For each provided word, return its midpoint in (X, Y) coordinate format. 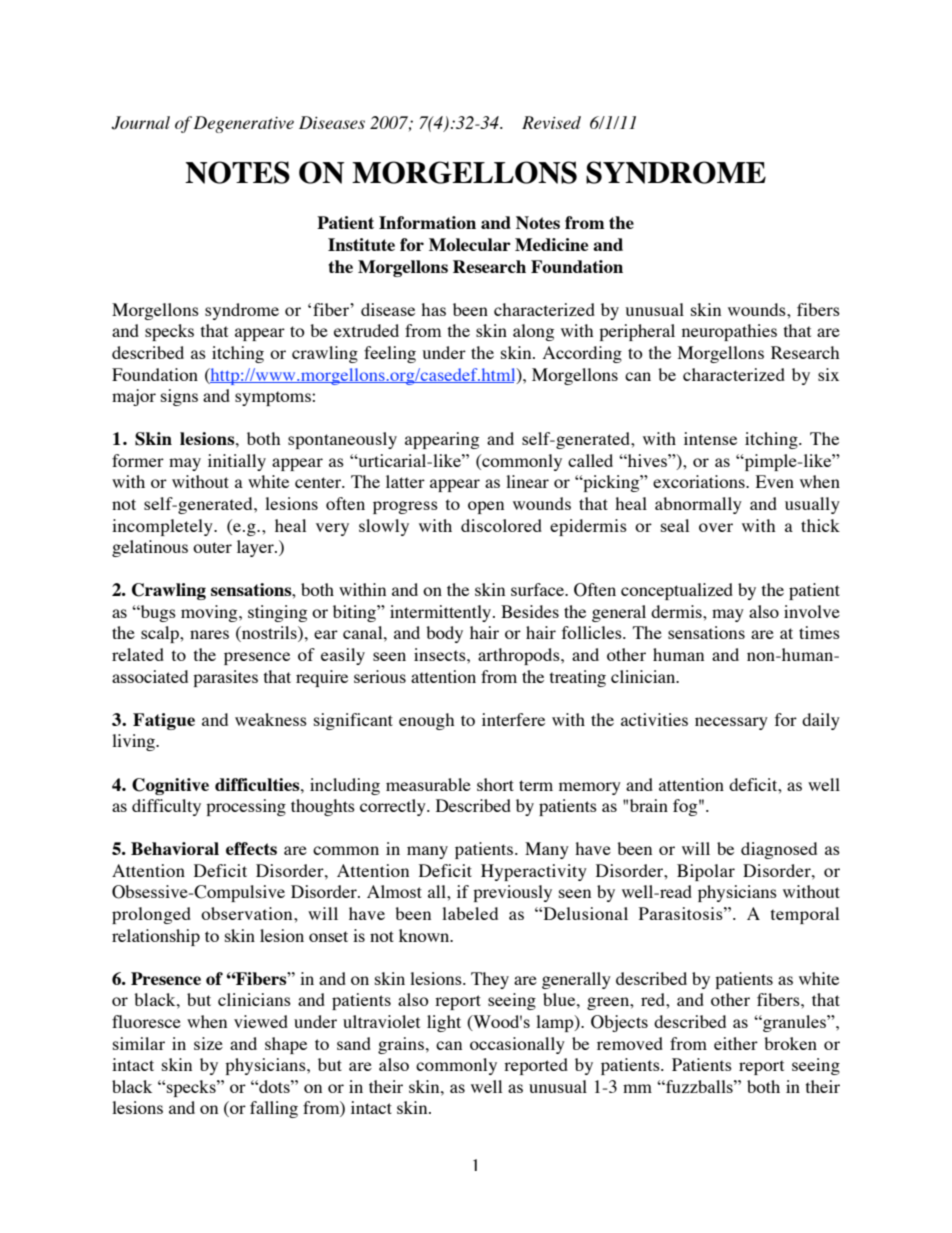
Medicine (551, 244)
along (533, 332)
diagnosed (779, 850)
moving (210, 613)
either (736, 1043)
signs (179, 397)
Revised (551, 122)
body (444, 634)
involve (812, 611)
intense (710, 438)
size (208, 1043)
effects (251, 848)
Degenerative (243, 124)
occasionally (517, 1045)
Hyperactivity (534, 872)
